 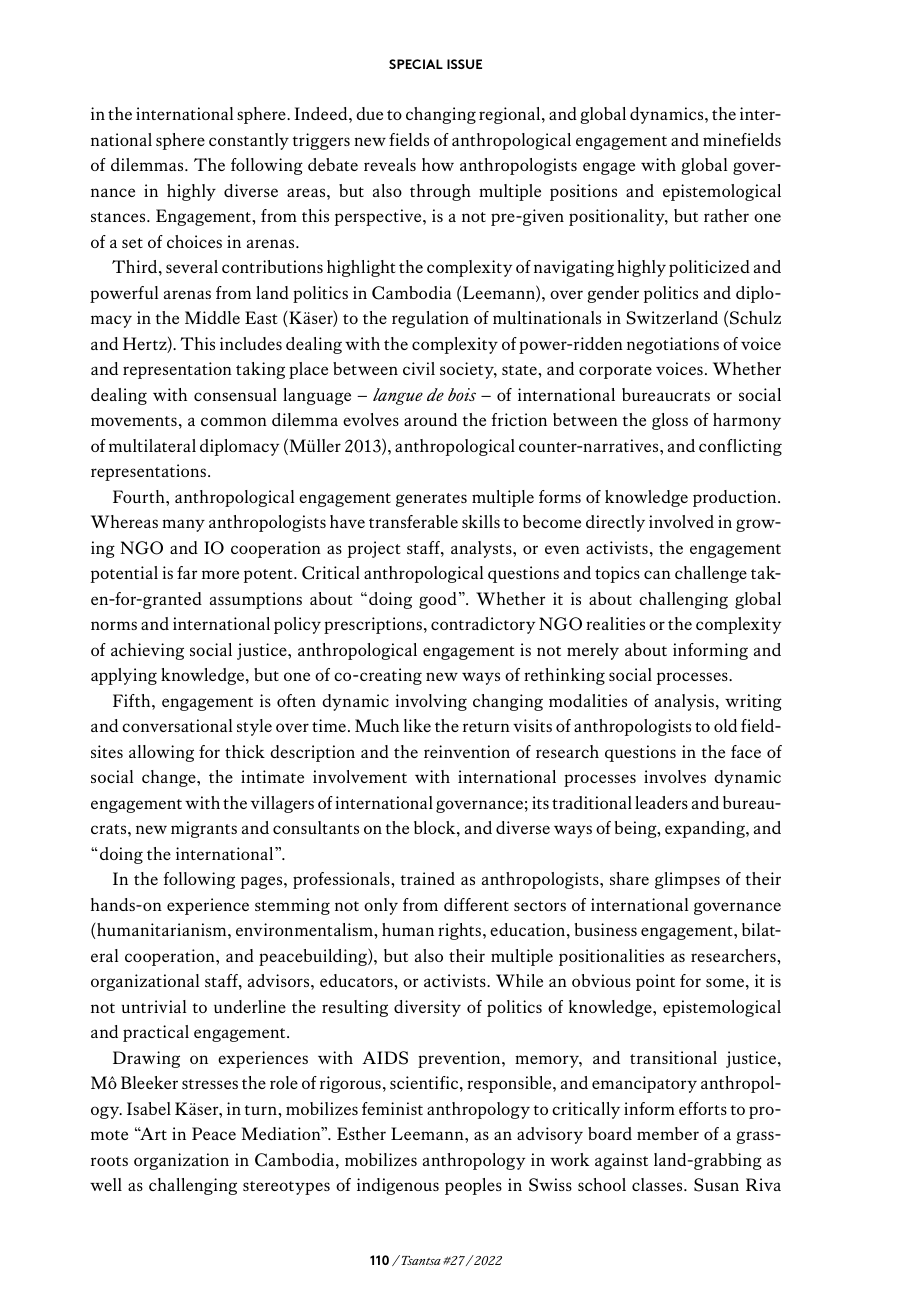 I want to click on rather, so click(x=726, y=215).
